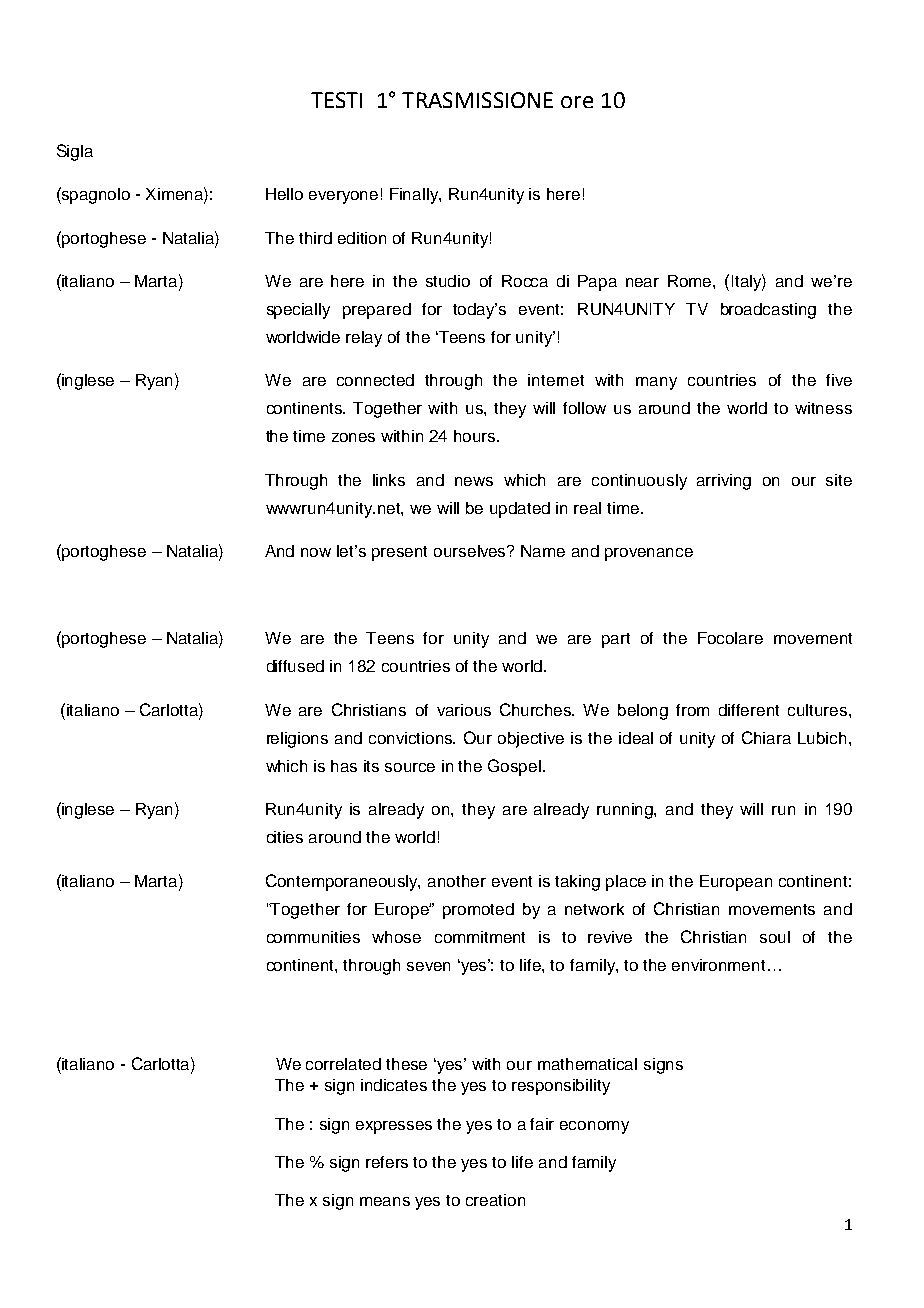  I want to click on TESTI, so click(336, 100).
